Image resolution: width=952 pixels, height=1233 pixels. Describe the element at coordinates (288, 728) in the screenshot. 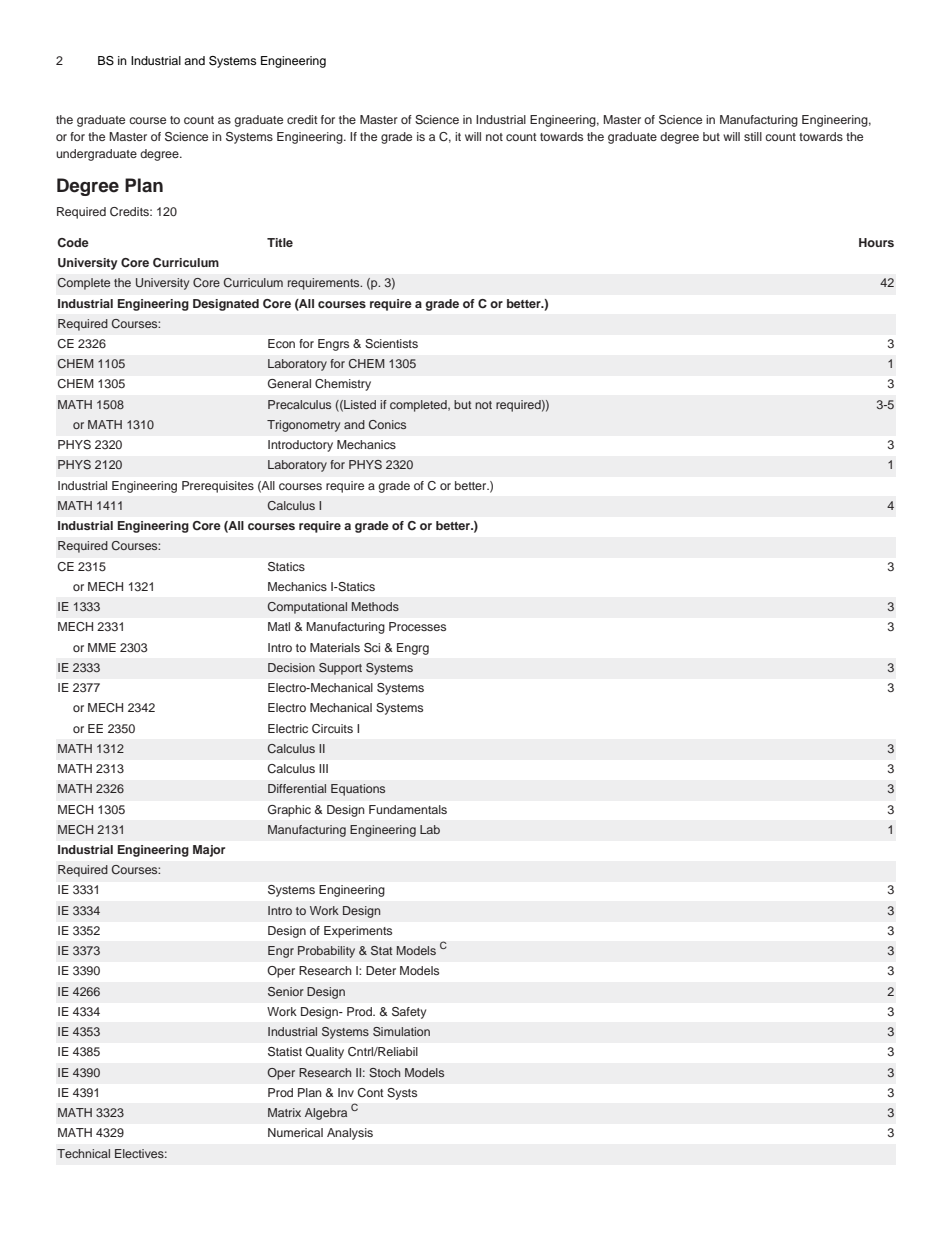

I see `Electric` at that location.
